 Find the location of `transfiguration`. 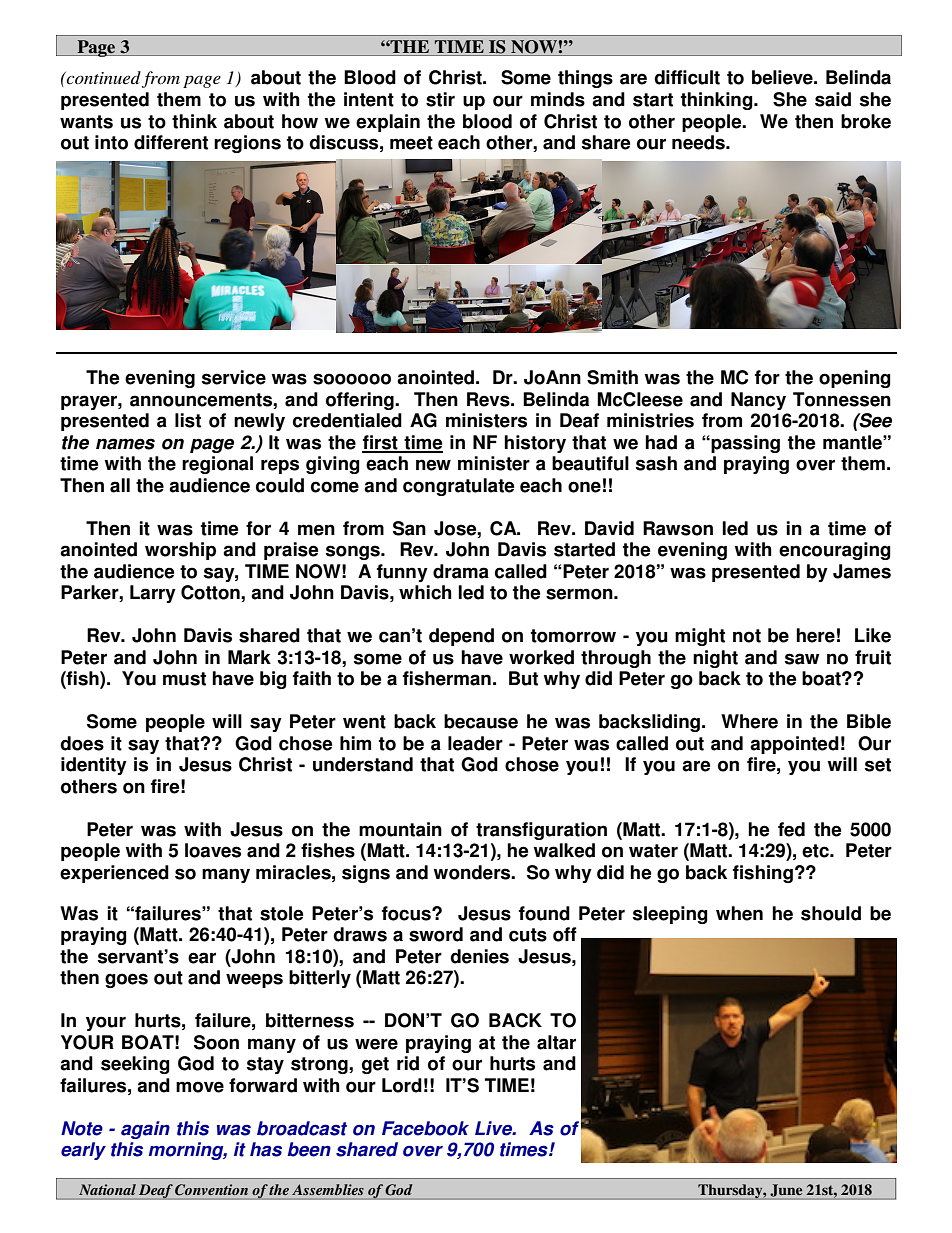

transfiguration is located at coordinates (541, 831).
